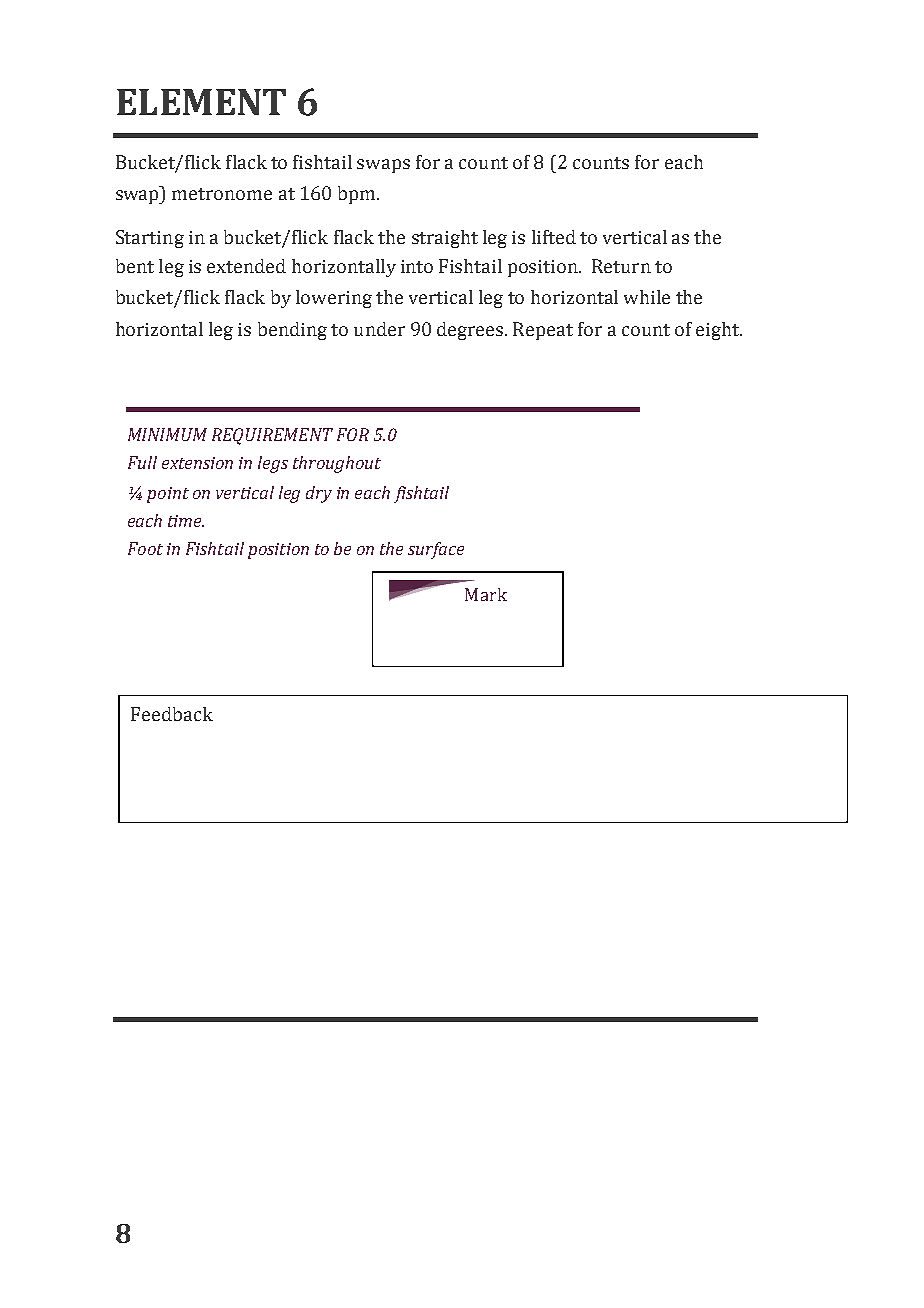 This image has height=1308, width=924. What do you see at coordinates (246, 266) in the image?
I see `extended` at bounding box center [246, 266].
